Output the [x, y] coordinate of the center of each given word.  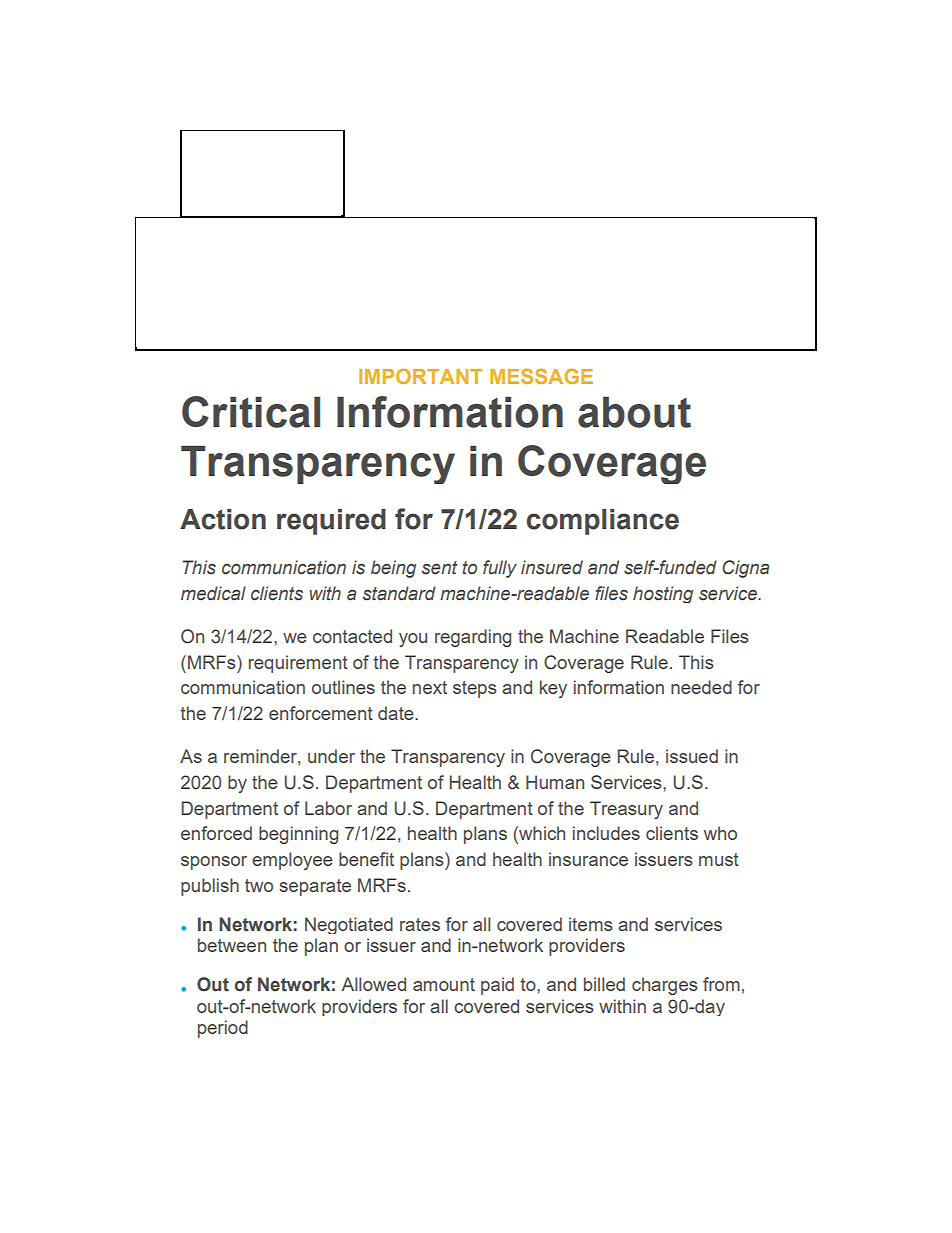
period [223, 1029]
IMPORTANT [420, 376]
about [634, 412]
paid [497, 986]
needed [701, 687]
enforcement [321, 713]
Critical [251, 412]
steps [475, 689]
